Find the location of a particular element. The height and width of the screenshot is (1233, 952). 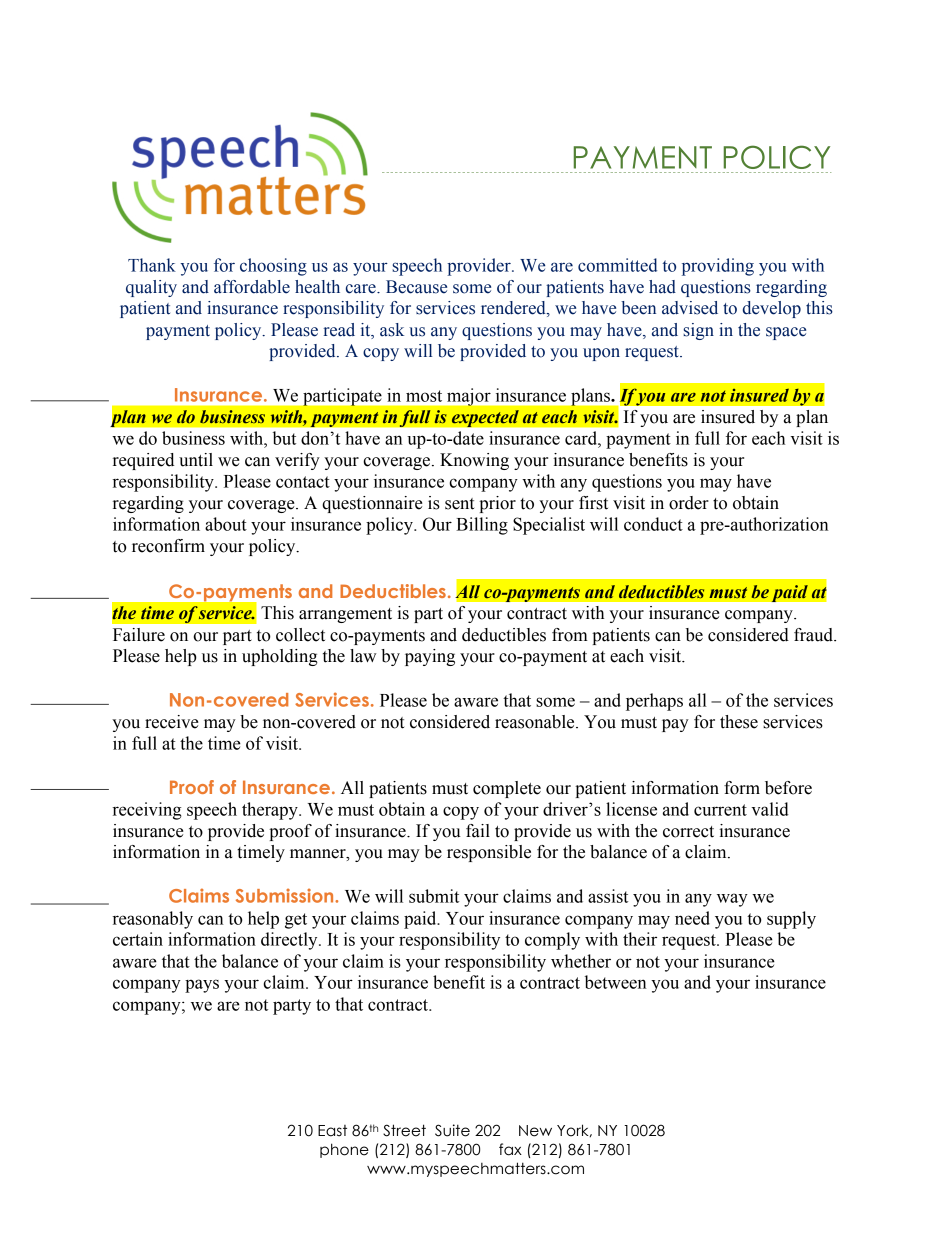

Knowing is located at coordinates (474, 461).
